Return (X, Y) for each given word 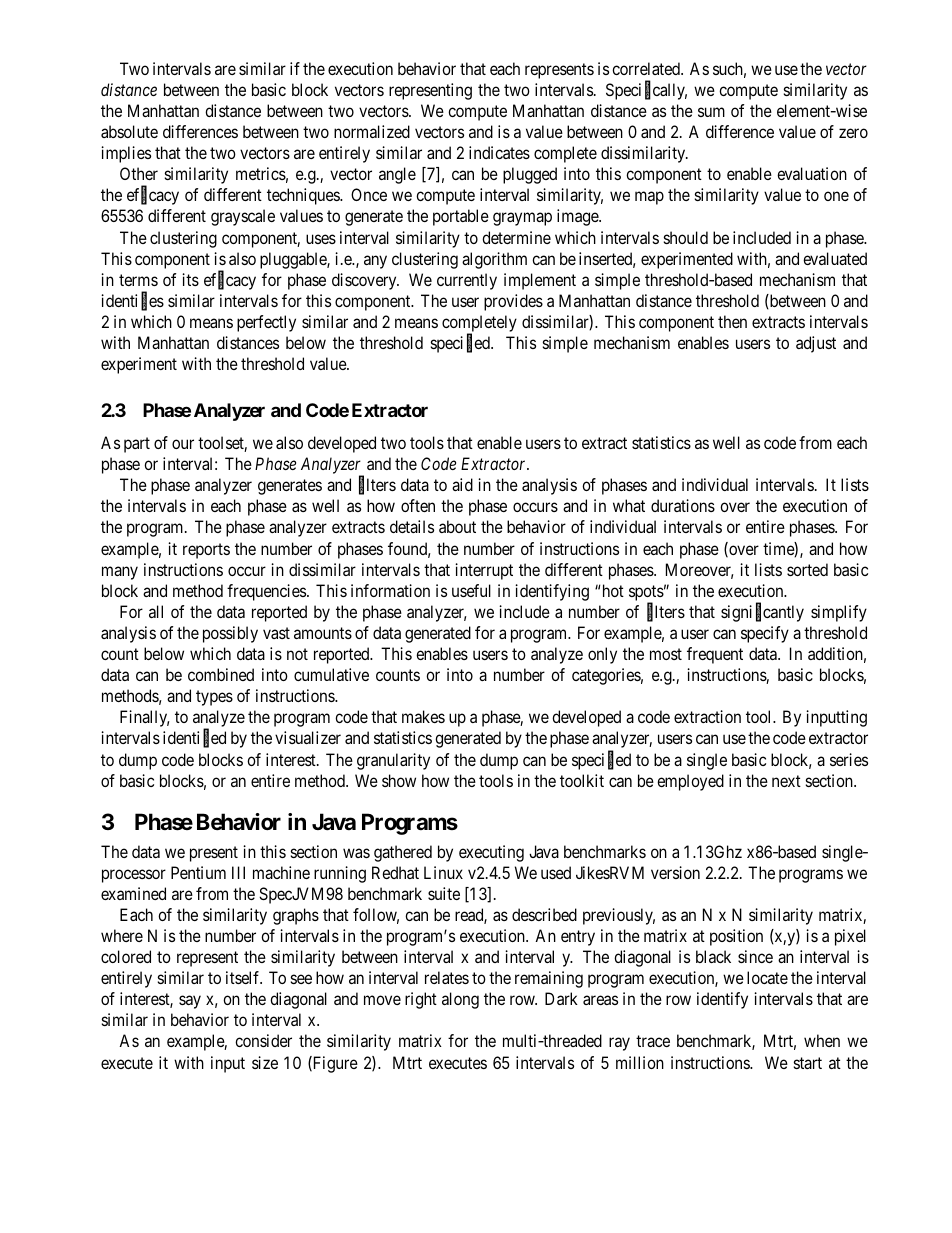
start (808, 1063)
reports (206, 551)
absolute (129, 131)
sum (711, 112)
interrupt (484, 571)
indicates (499, 152)
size (265, 1062)
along (460, 1000)
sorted (807, 569)
